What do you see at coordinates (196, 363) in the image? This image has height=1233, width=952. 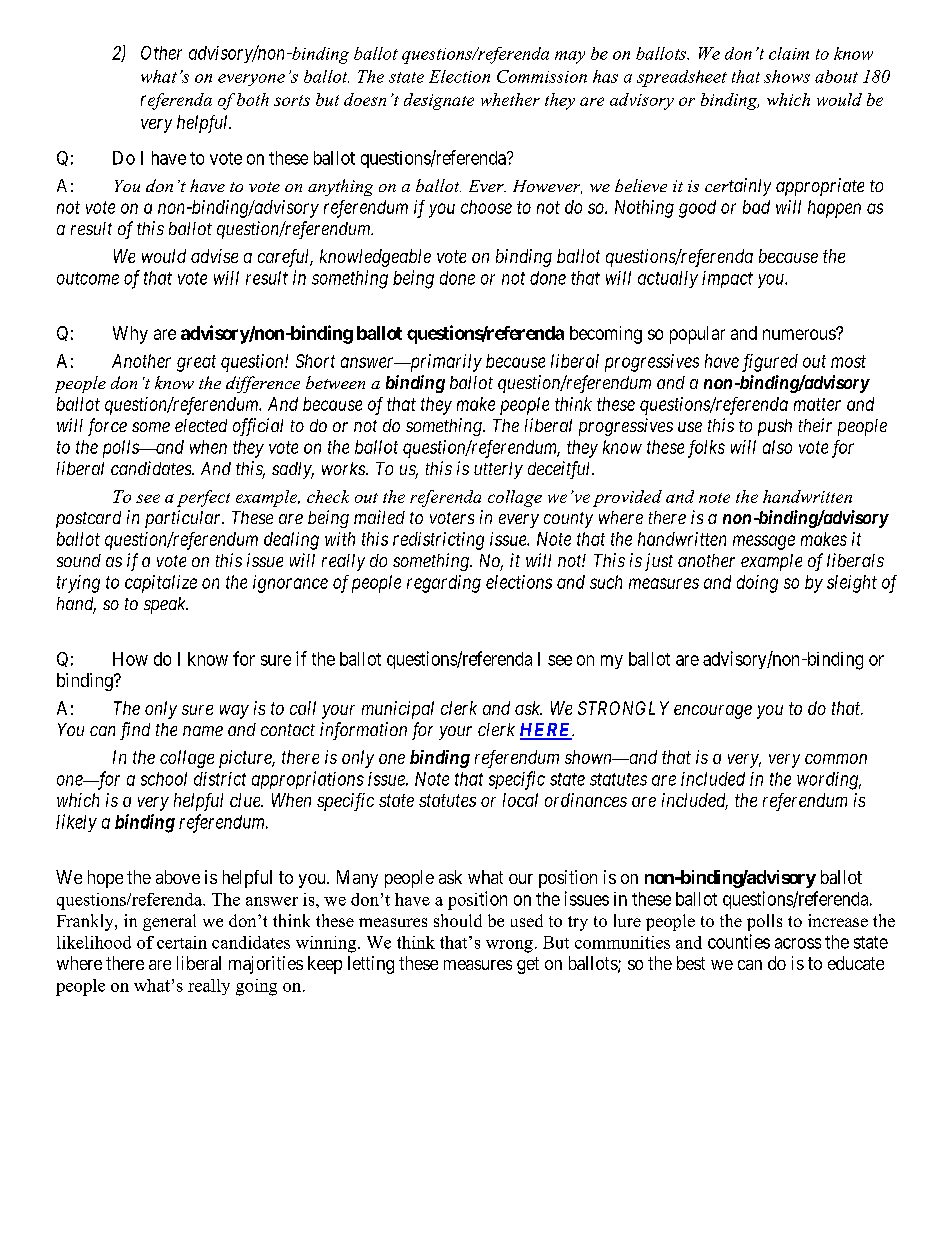 I see `great` at bounding box center [196, 363].
